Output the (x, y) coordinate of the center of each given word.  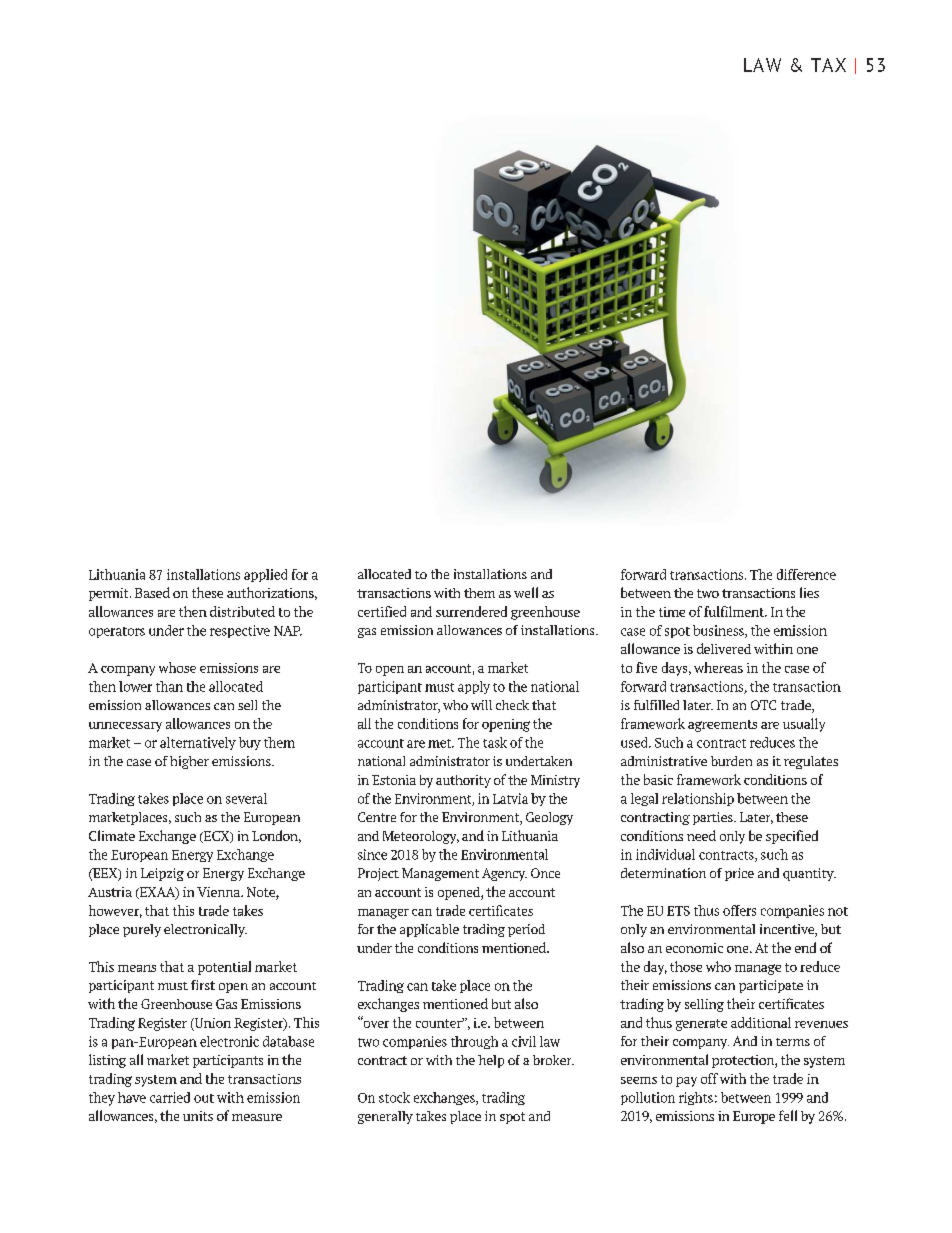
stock (394, 1097)
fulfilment (735, 611)
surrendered (471, 611)
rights (696, 1098)
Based (152, 592)
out (204, 1098)
